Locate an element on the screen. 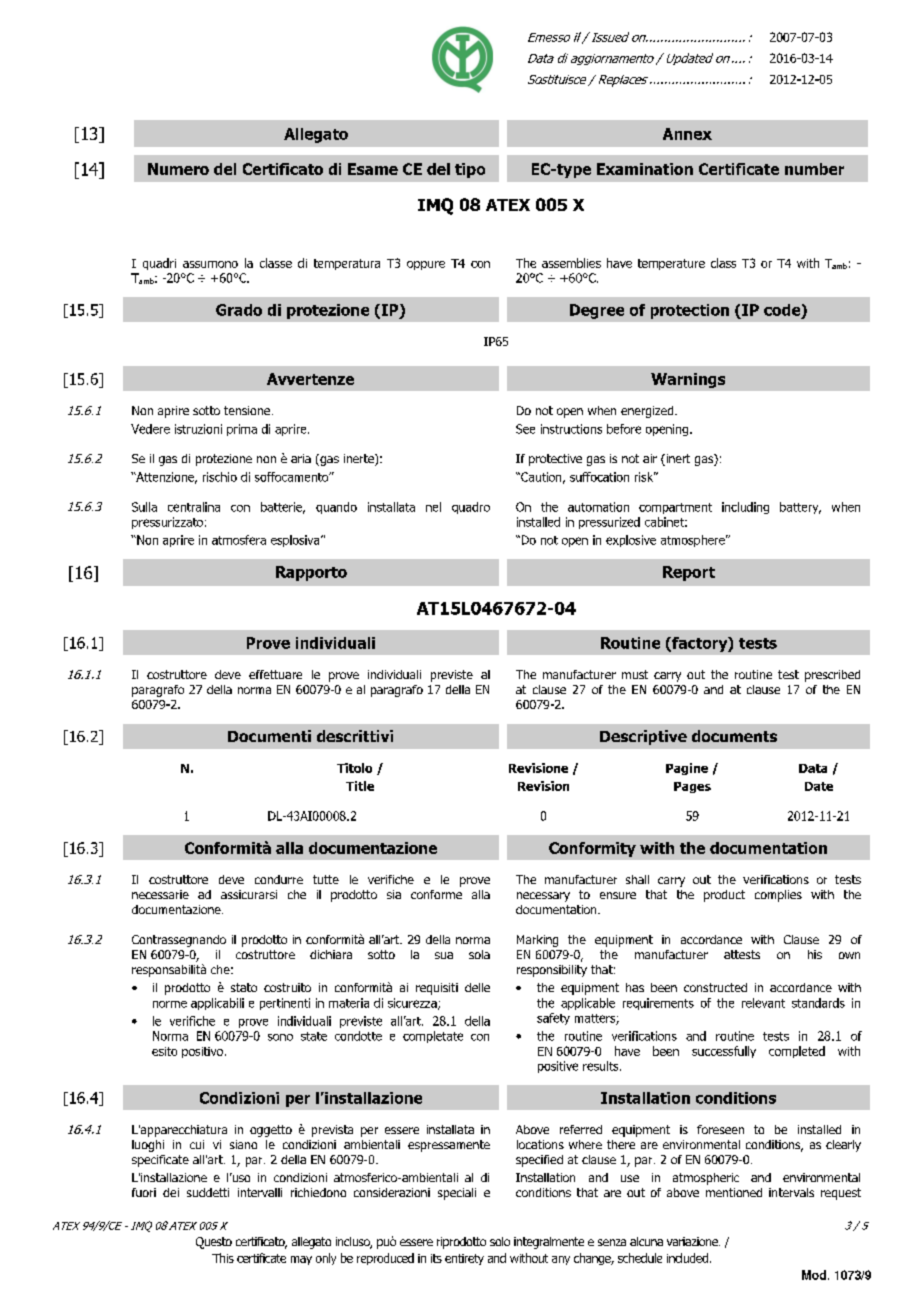 This screenshot has width=924, height=1308. assemblies is located at coordinates (571, 263).
